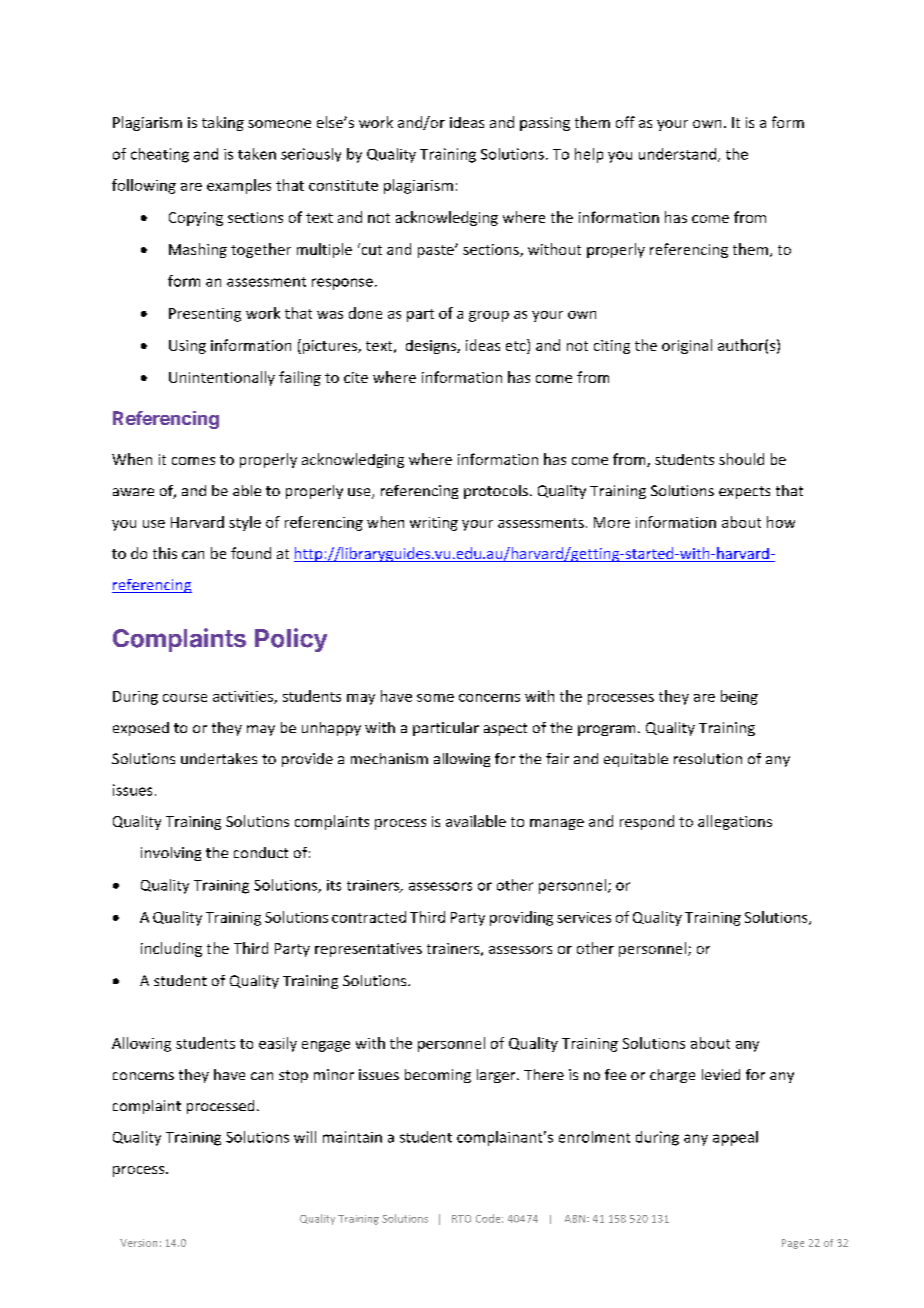 This screenshot has height=1308, width=924. I want to click on including, so click(171, 949).
